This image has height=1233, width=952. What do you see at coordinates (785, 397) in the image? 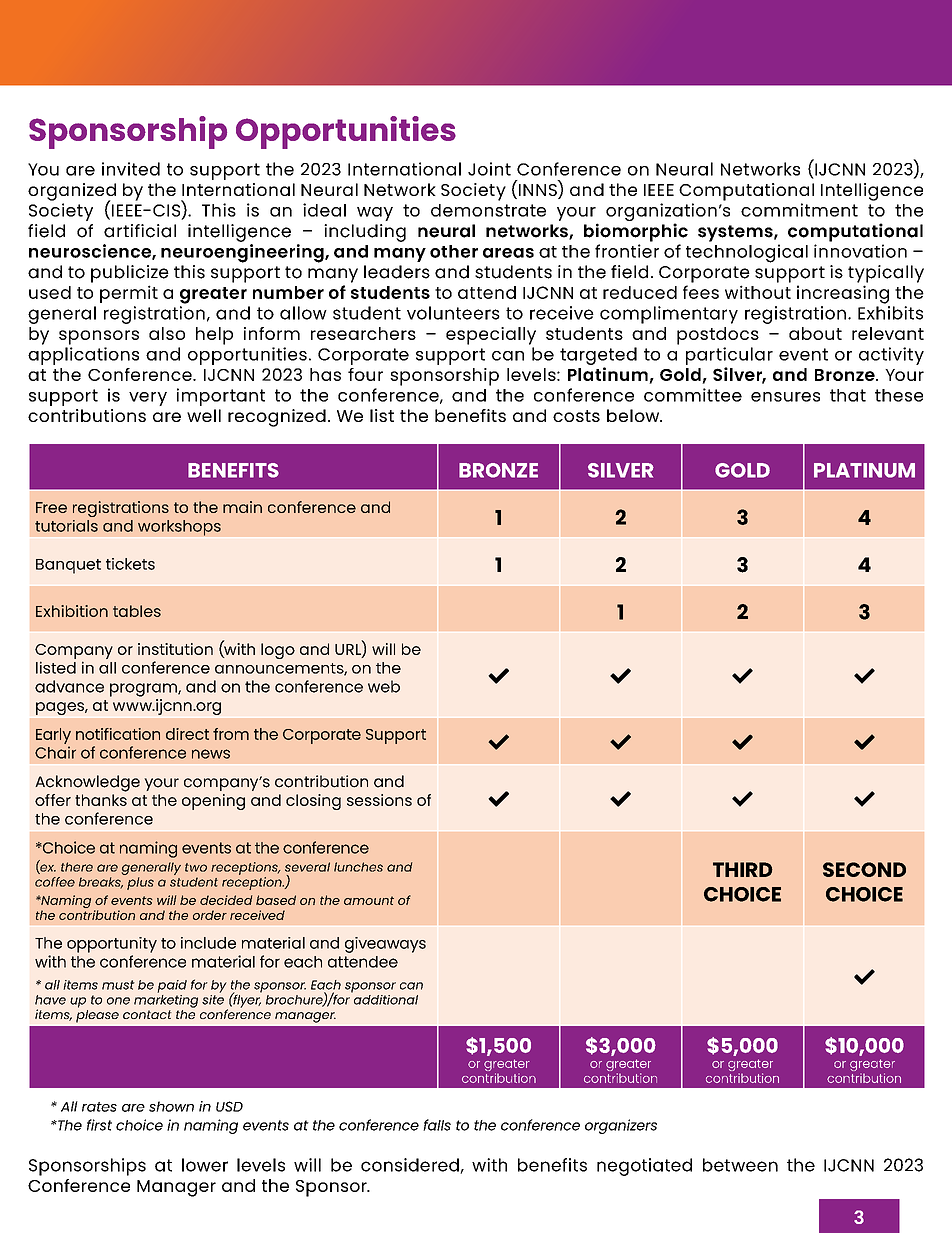
I see `ensures` at bounding box center [785, 397].
